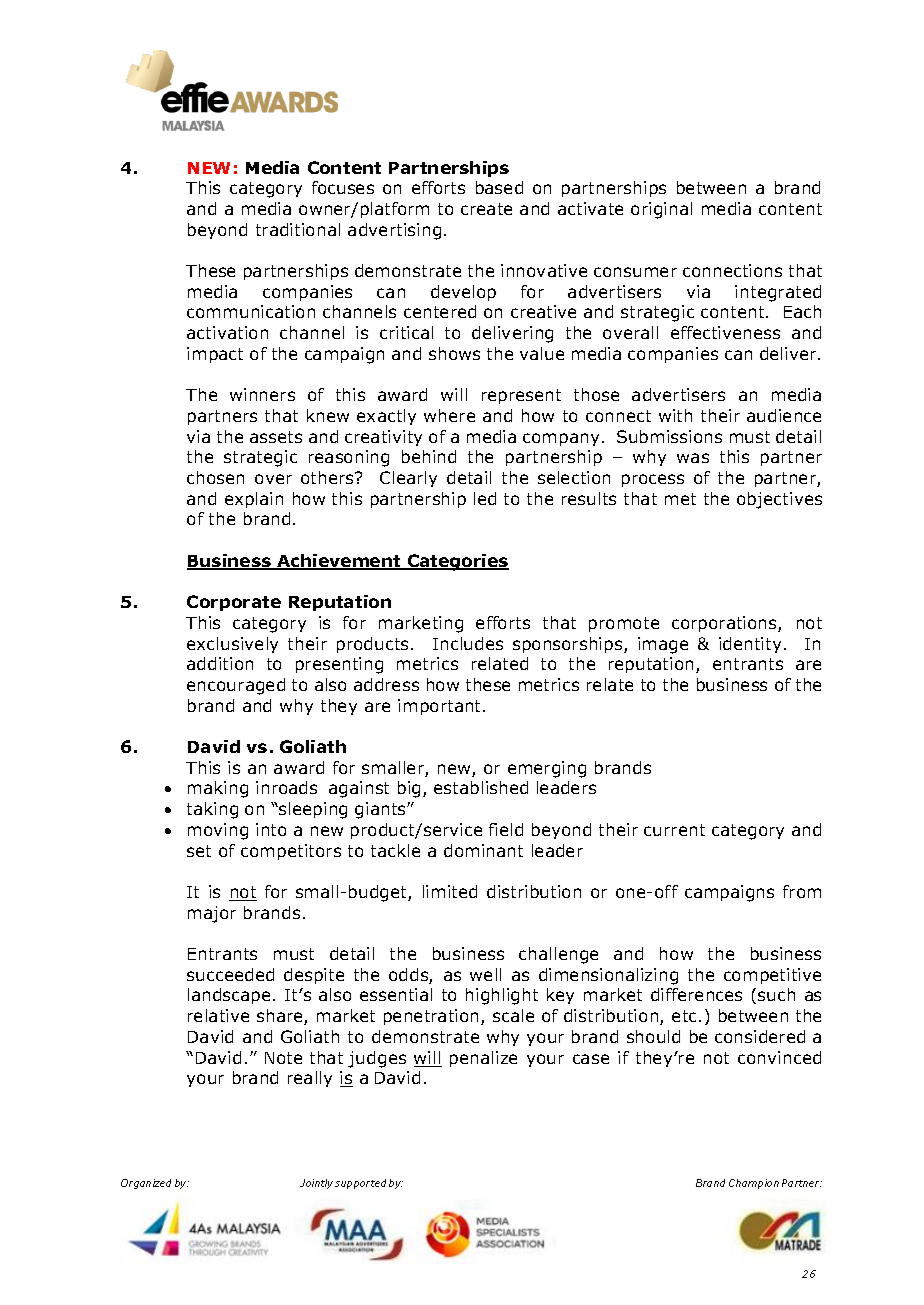 Image resolution: width=924 pixels, height=1305 pixels. I want to click on create, so click(486, 209).
